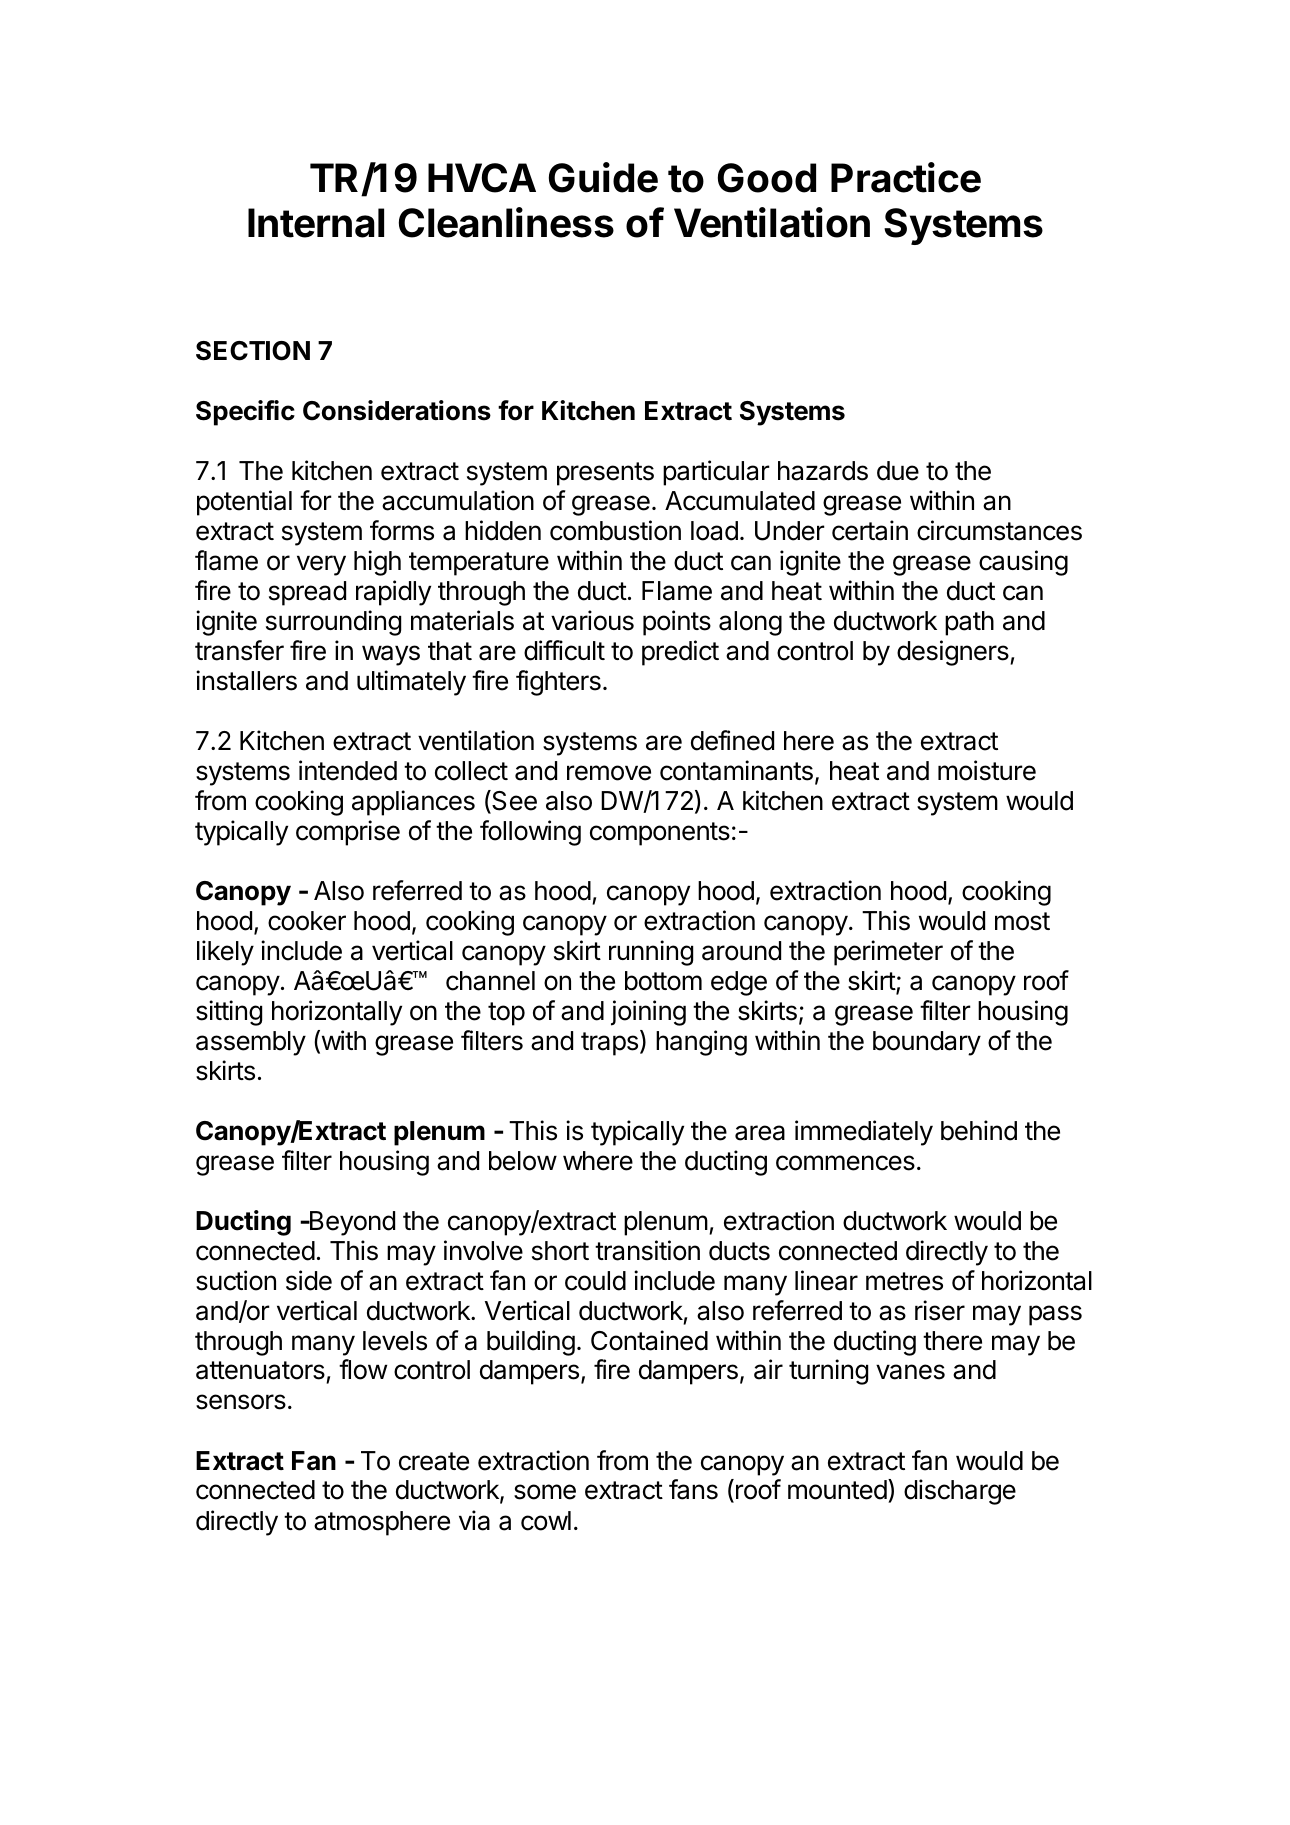 Image resolution: width=1290 pixels, height=1825 pixels. Describe the element at coordinates (906, 177) in the document. I see `Practice` at that location.
